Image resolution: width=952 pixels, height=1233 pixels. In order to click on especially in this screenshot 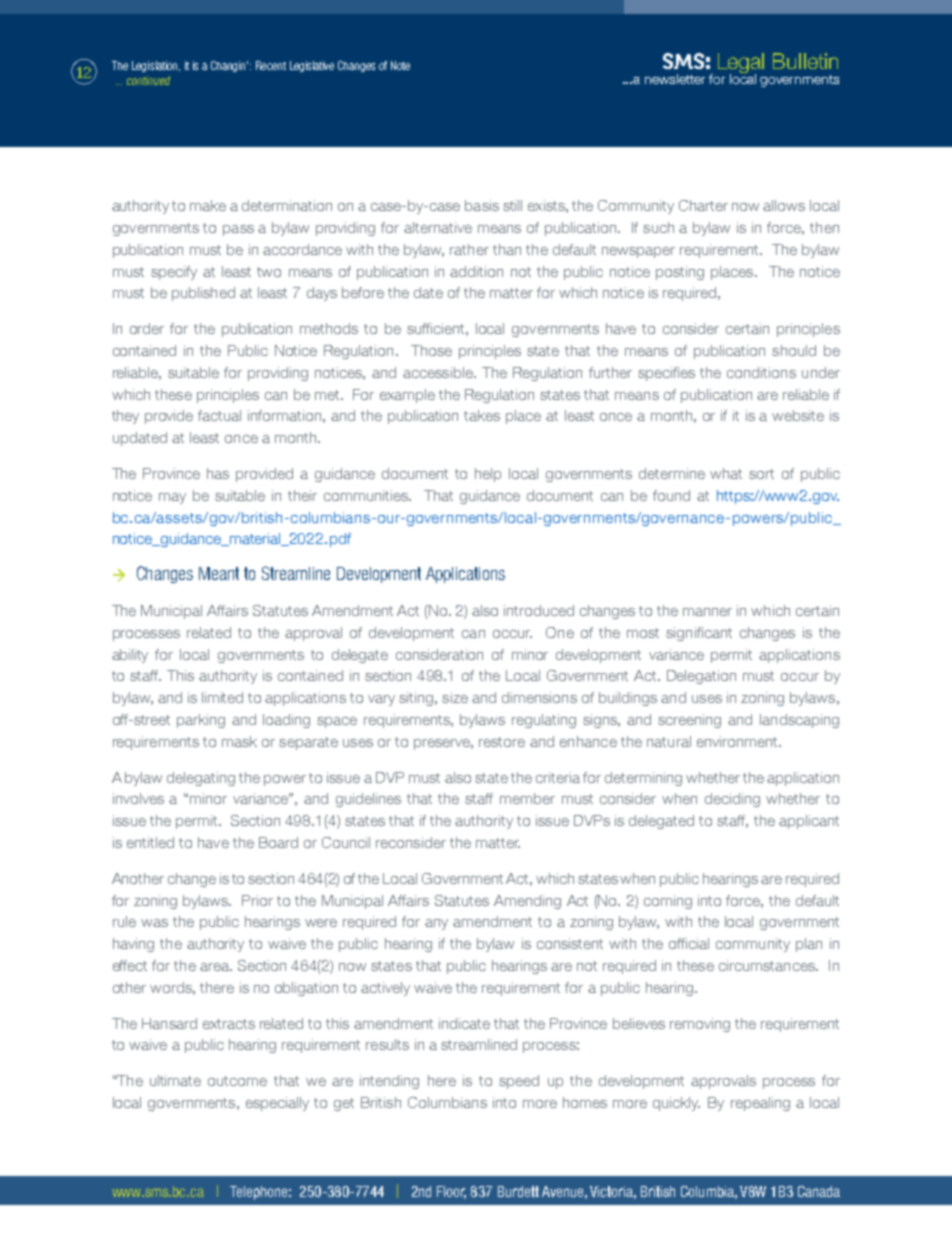, I will do `click(277, 1104)`.
